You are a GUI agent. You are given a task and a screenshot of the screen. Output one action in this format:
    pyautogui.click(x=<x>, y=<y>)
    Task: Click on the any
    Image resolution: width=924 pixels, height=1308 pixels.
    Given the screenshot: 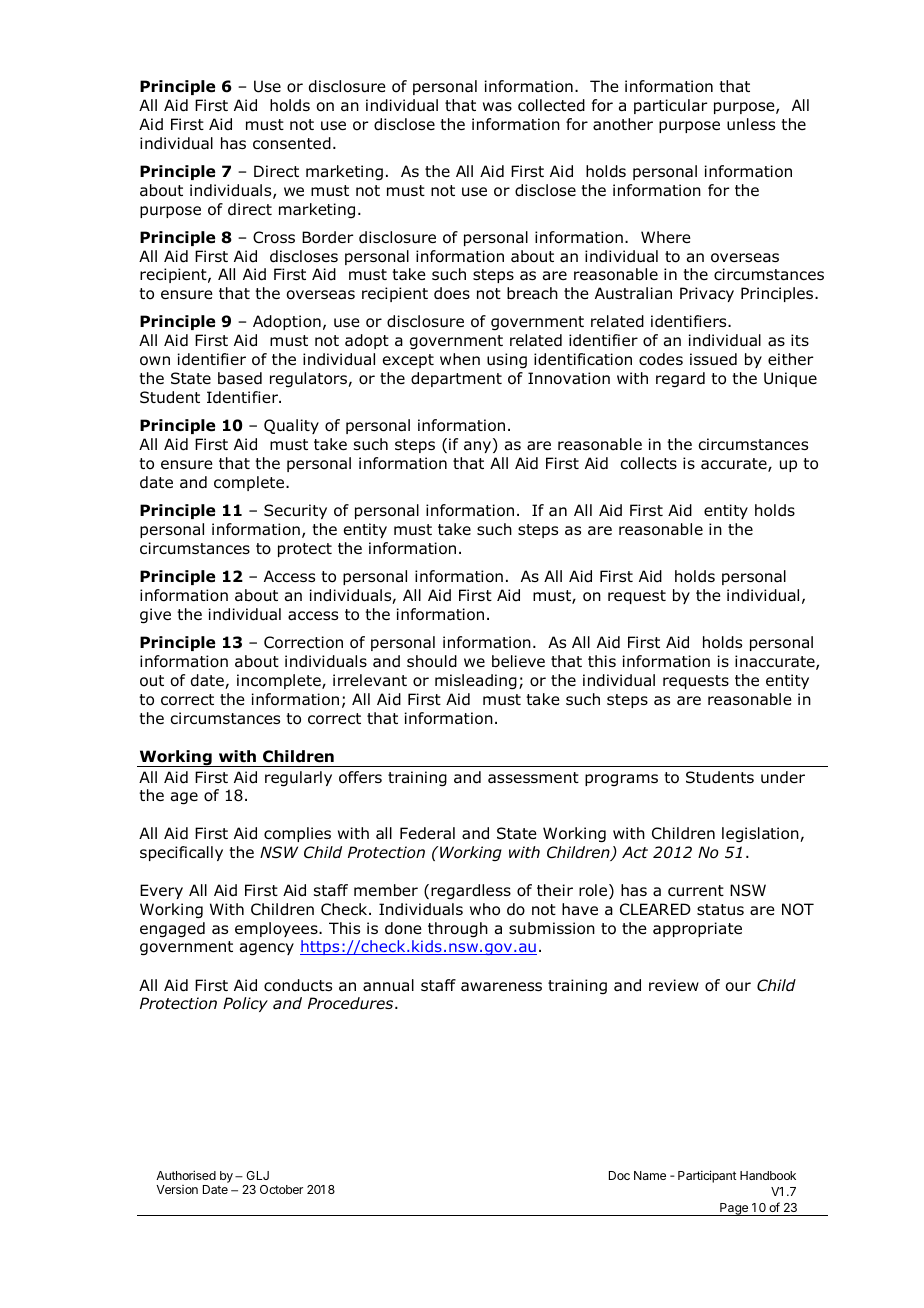 What is the action you would take?
    pyautogui.click(x=479, y=446)
